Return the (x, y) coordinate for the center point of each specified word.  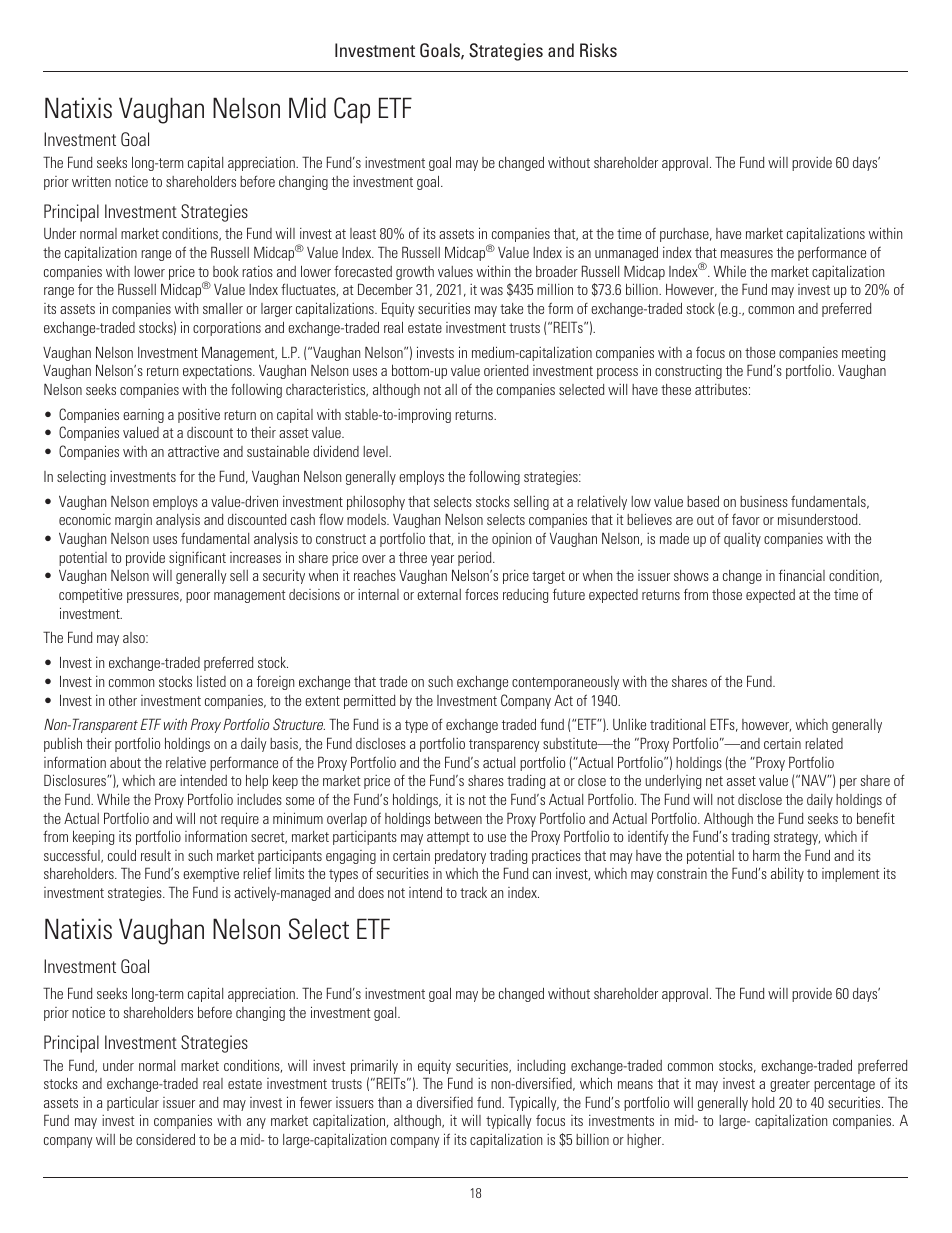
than (389, 1102)
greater (790, 1085)
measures (747, 254)
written (91, 181)
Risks (598, 50)
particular (133, 1104)
